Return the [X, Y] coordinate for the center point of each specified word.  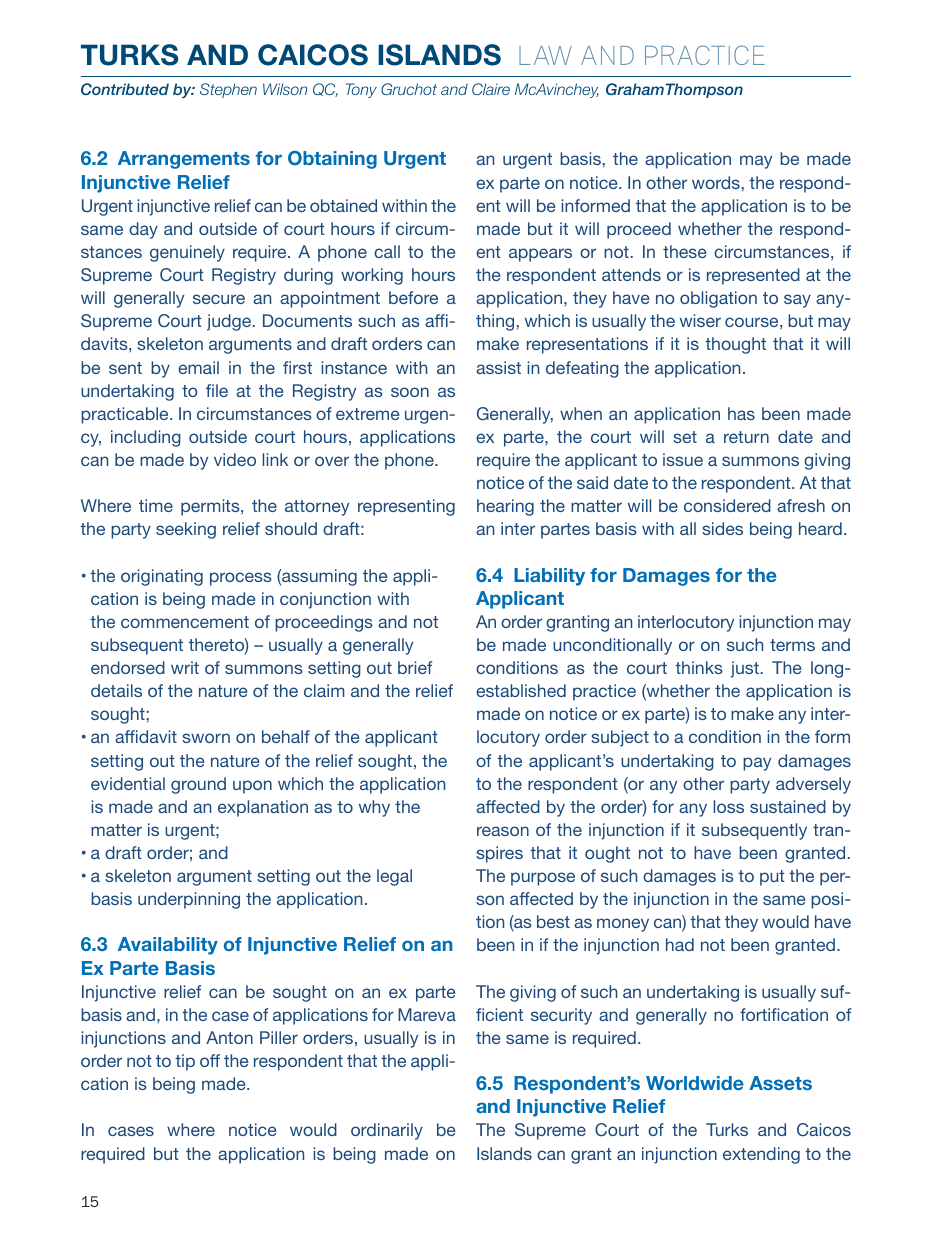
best [553, 921]
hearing [505, 507]
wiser [700, 320]
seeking [186, 530]
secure [219, 299]
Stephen [228, 90]
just [745, 669]
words [716, 182]
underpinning [189, 900]
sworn [206, 738]
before [413, 297]
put [772, 878]
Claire [491, 89]
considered [727, 505]
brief [415, 667]
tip [185, 1062]
